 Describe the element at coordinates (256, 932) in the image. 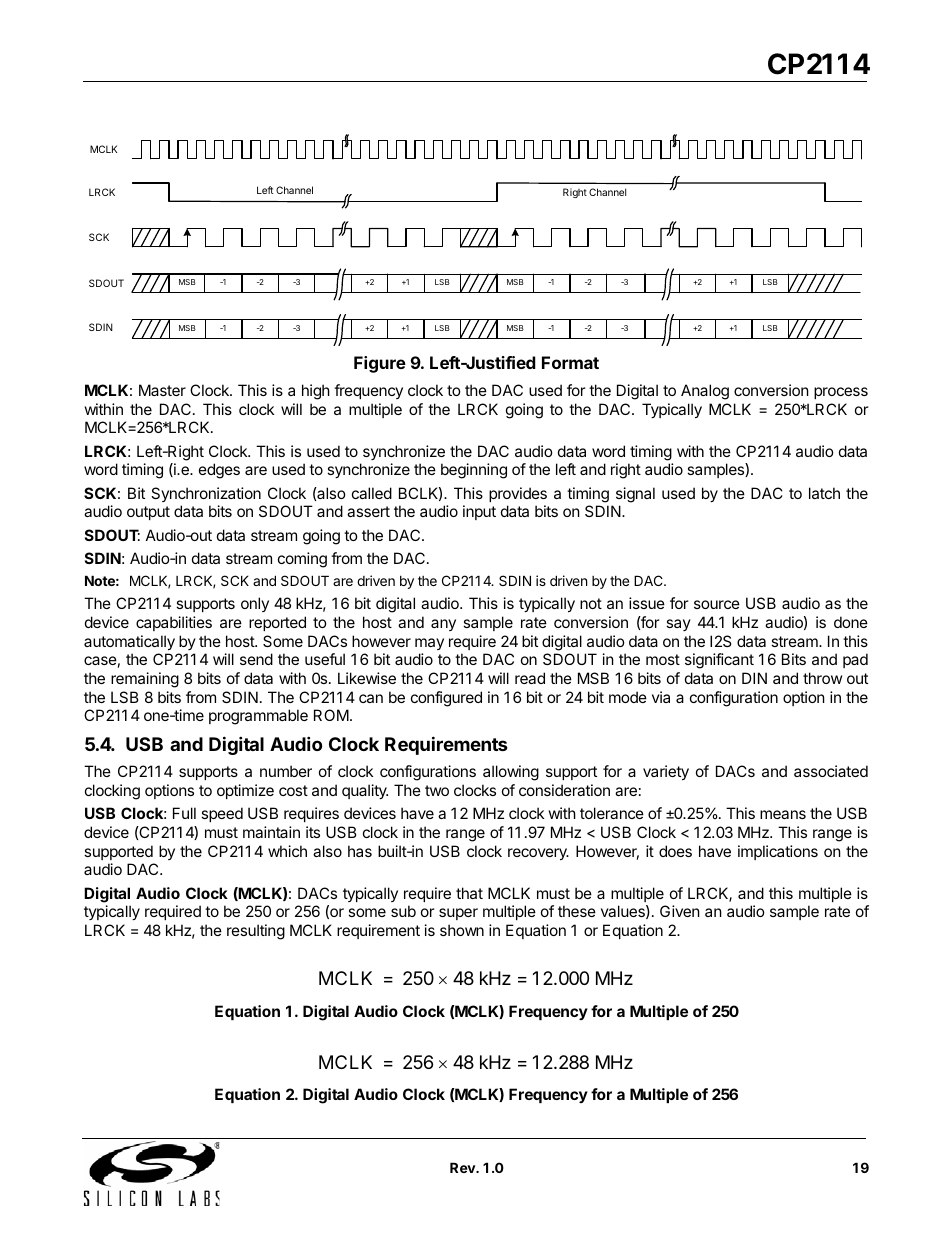

I see `resulting` at that location.
